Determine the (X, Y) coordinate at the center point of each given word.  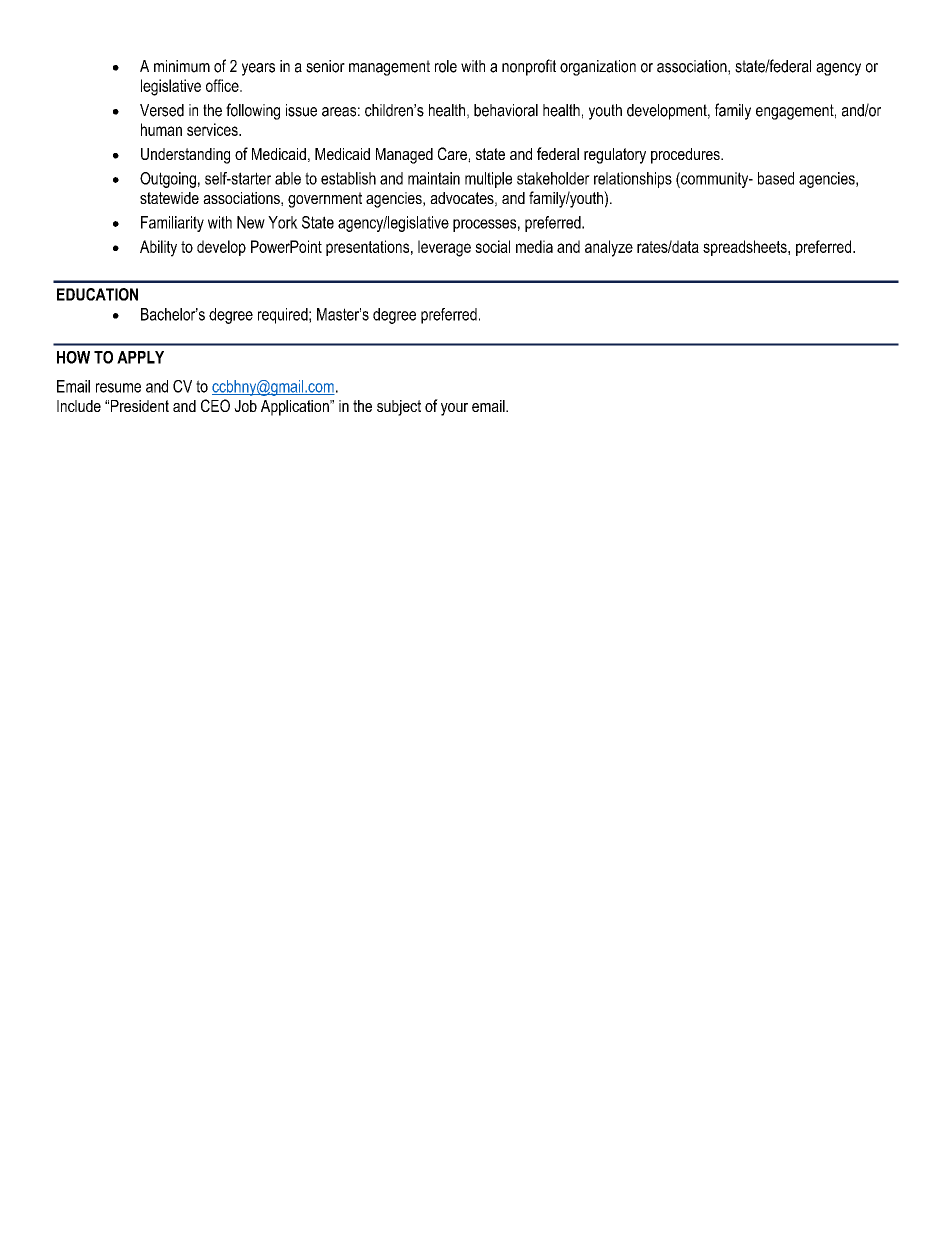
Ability (158, 248)
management (389, 68)
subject (399, 408)
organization (598, 68)
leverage (444, 248)
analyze (609, 248)
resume (118, 388)
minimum (182, 66)
